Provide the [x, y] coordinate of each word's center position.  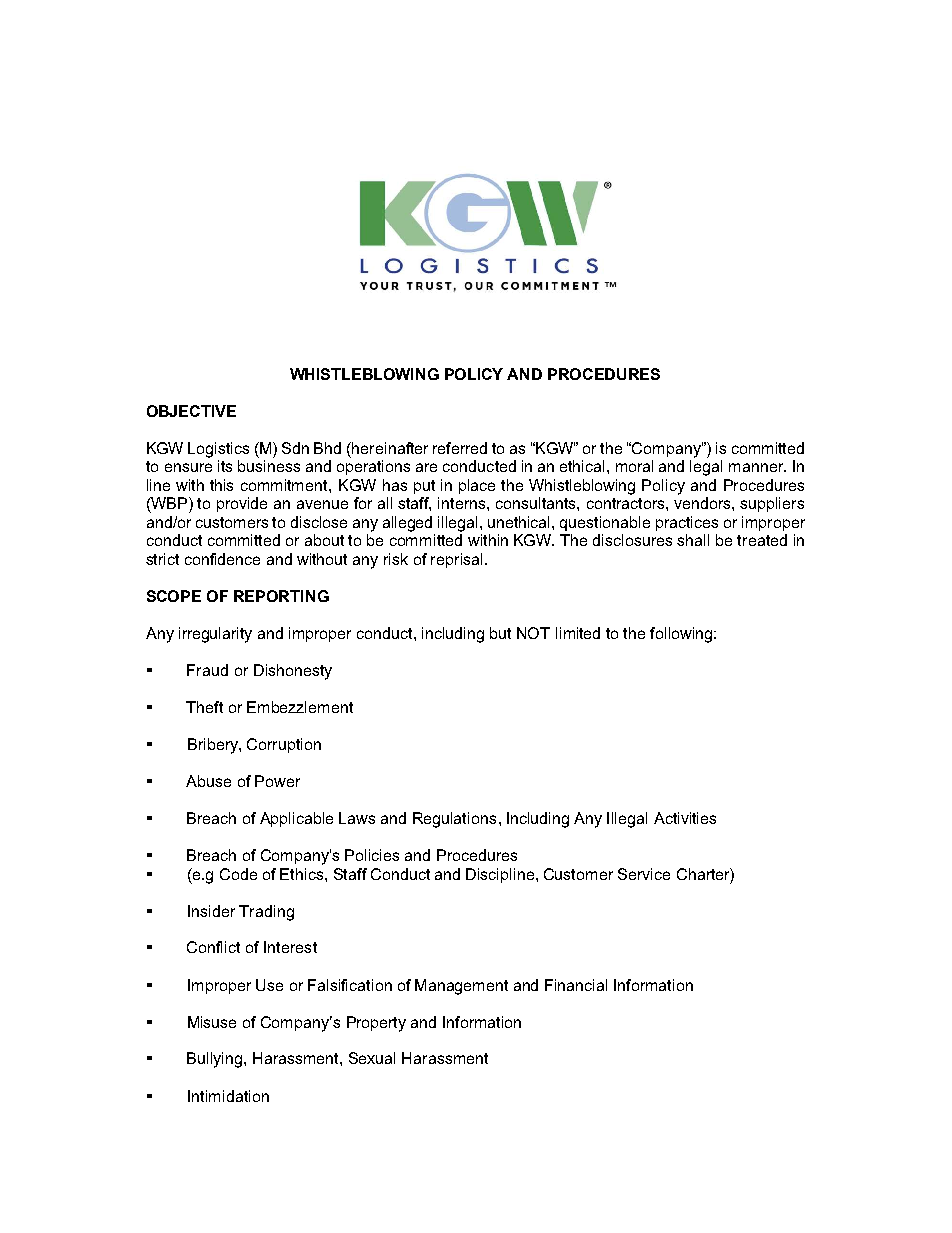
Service [644, 874]
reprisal [456, 560]
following [681, 635]
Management [461, 987]
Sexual [372, 1058]
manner [757, 467]
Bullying [216, 1060]
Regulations [454, 820]
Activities [685, 818]
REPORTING [281, 596]
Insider [211, 911]
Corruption [284, 745]
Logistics [218, 450]
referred [460, 448]
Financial [576, 985]
